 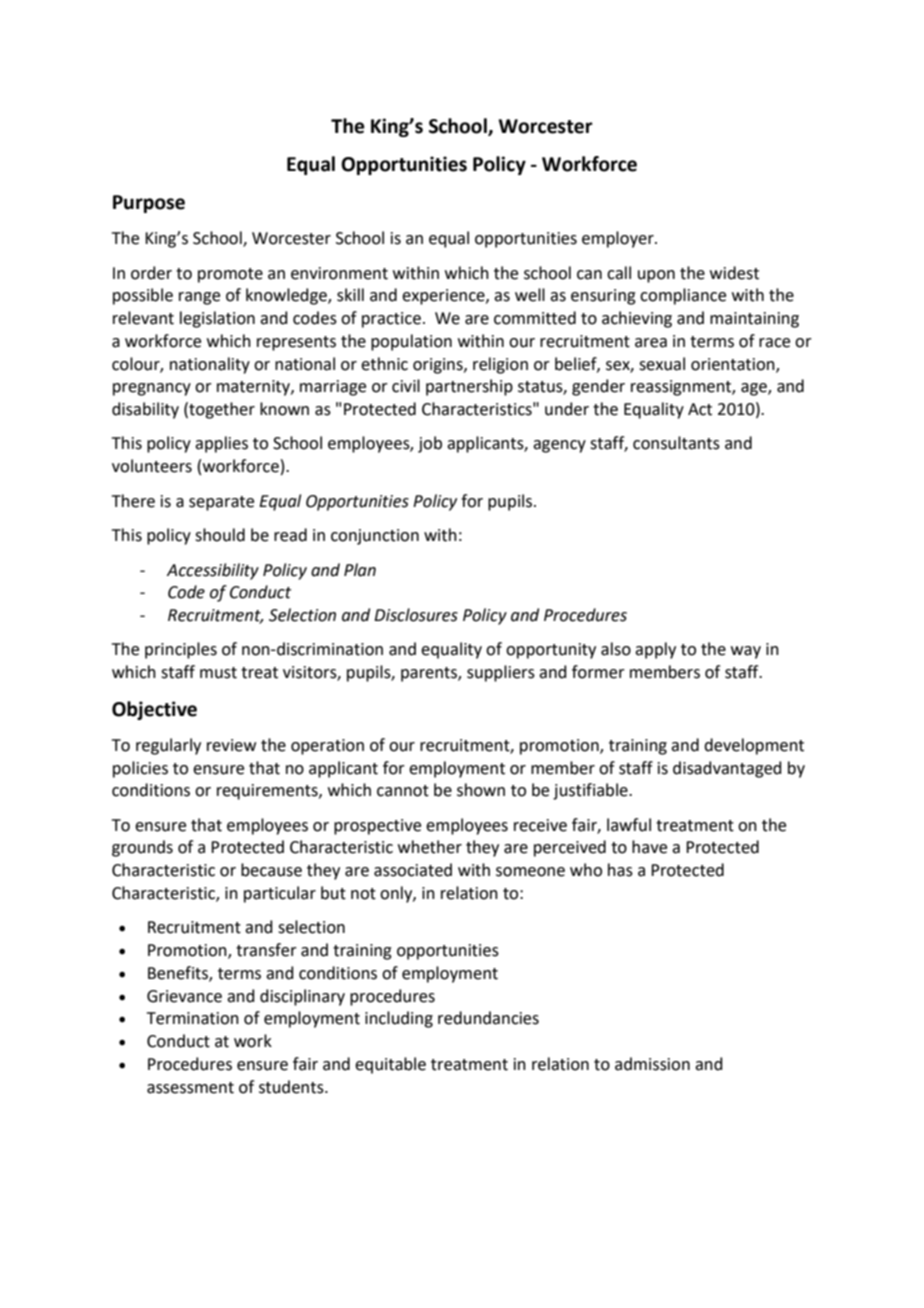 What do you see at coordinates (655, 650) in the screenshot?
I see `apply` at bounding box center [655, 650].
